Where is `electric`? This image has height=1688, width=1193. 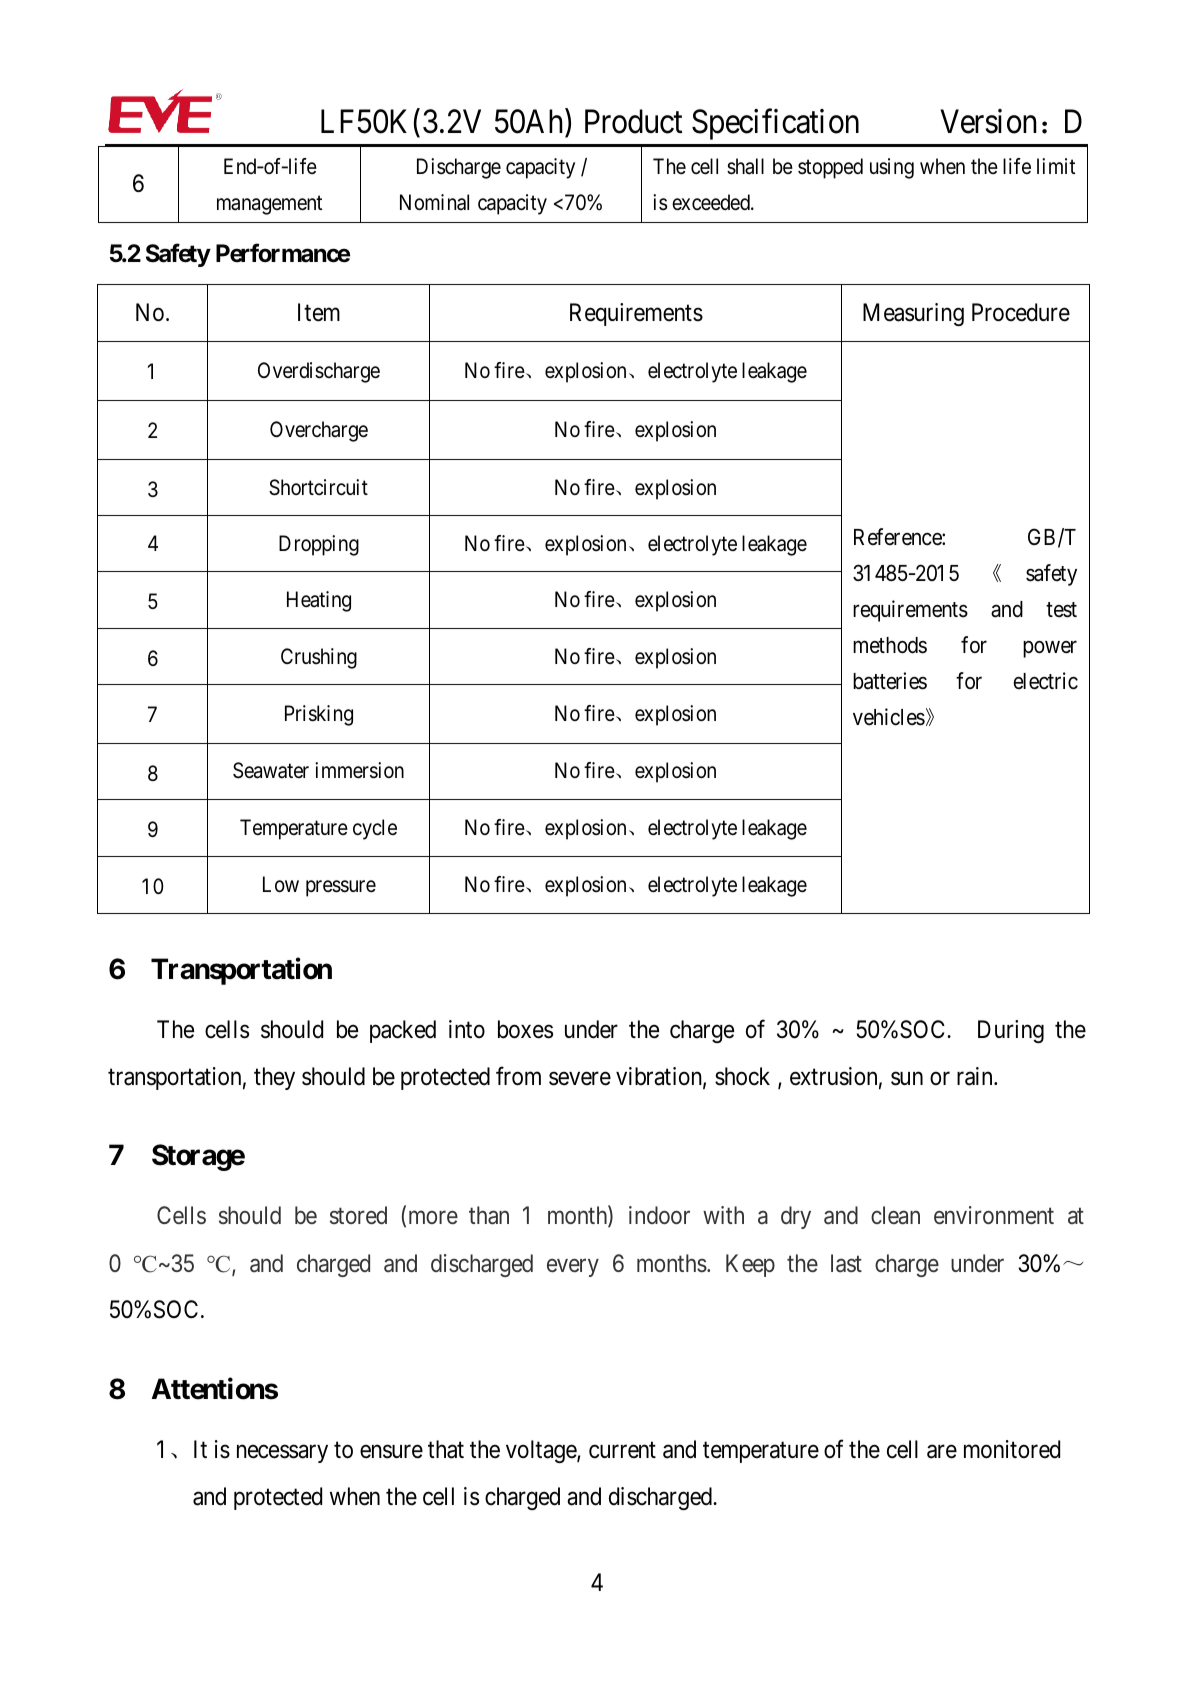 electric is located at coordinates (1046, 681).
